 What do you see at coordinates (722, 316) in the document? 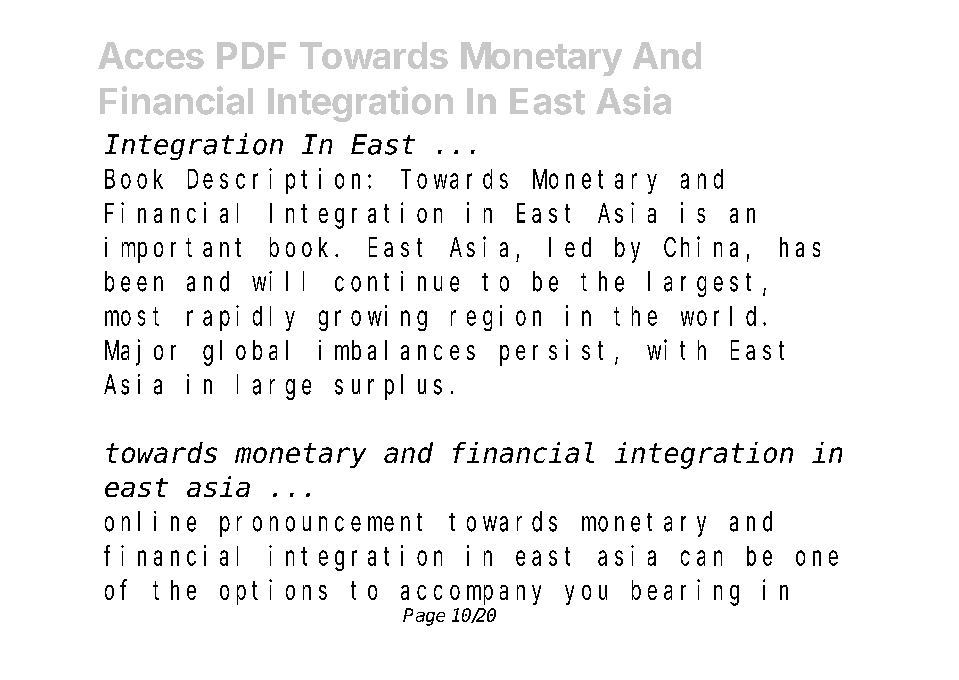
I see `world` at bounding box center [722, 316].
